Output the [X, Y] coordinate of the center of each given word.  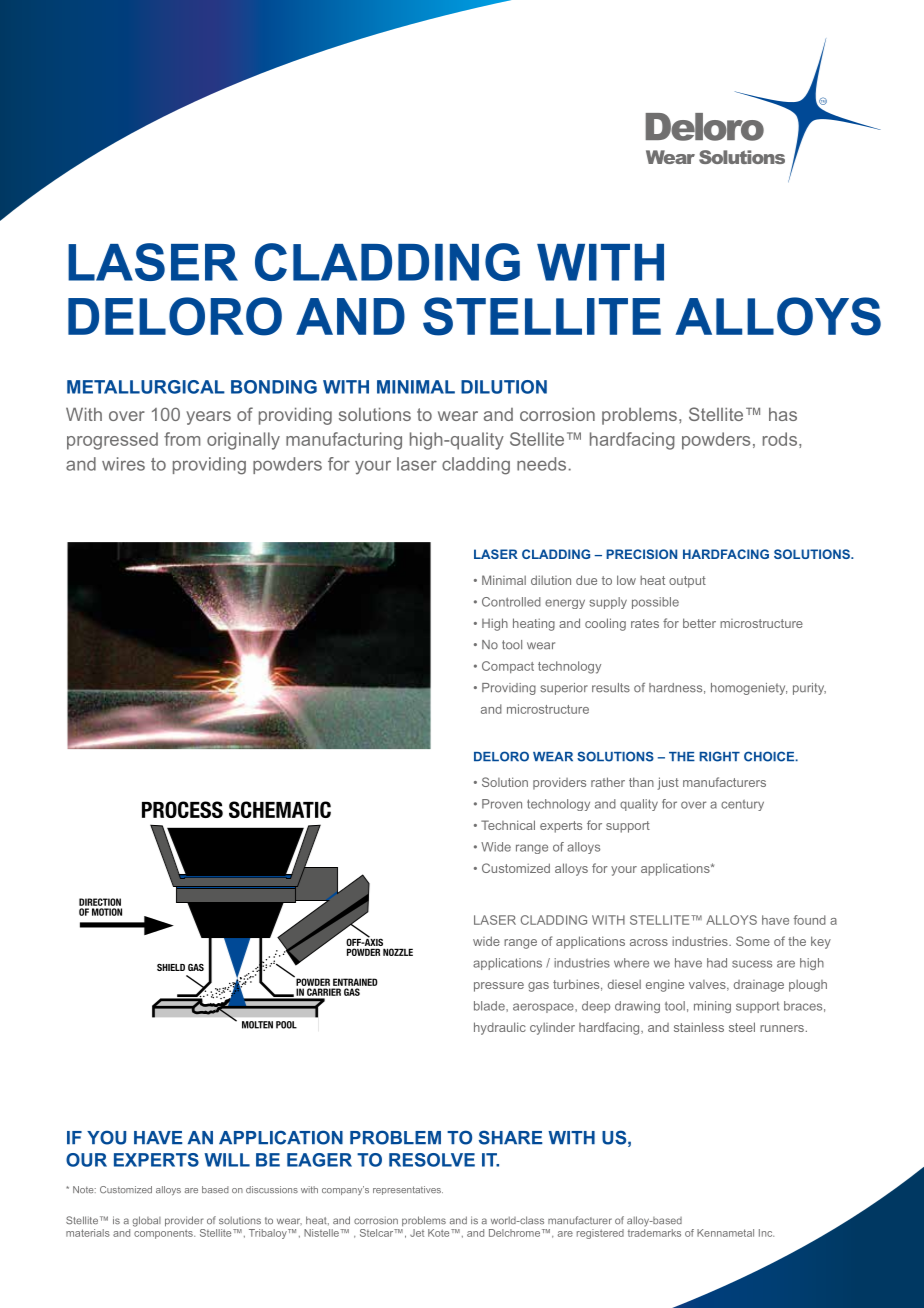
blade [490, 1006]
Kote [440, 1233]
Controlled [511, 602]
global [146, 1221]
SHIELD [171, 967]
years [208, 418]
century [742, 805]
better [699, 623]
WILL [227, 1160]
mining [712, 1007]
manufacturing [344, 441]
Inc [766, 1233]
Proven [502, 804]
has [783, 414]
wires [123, 464]
